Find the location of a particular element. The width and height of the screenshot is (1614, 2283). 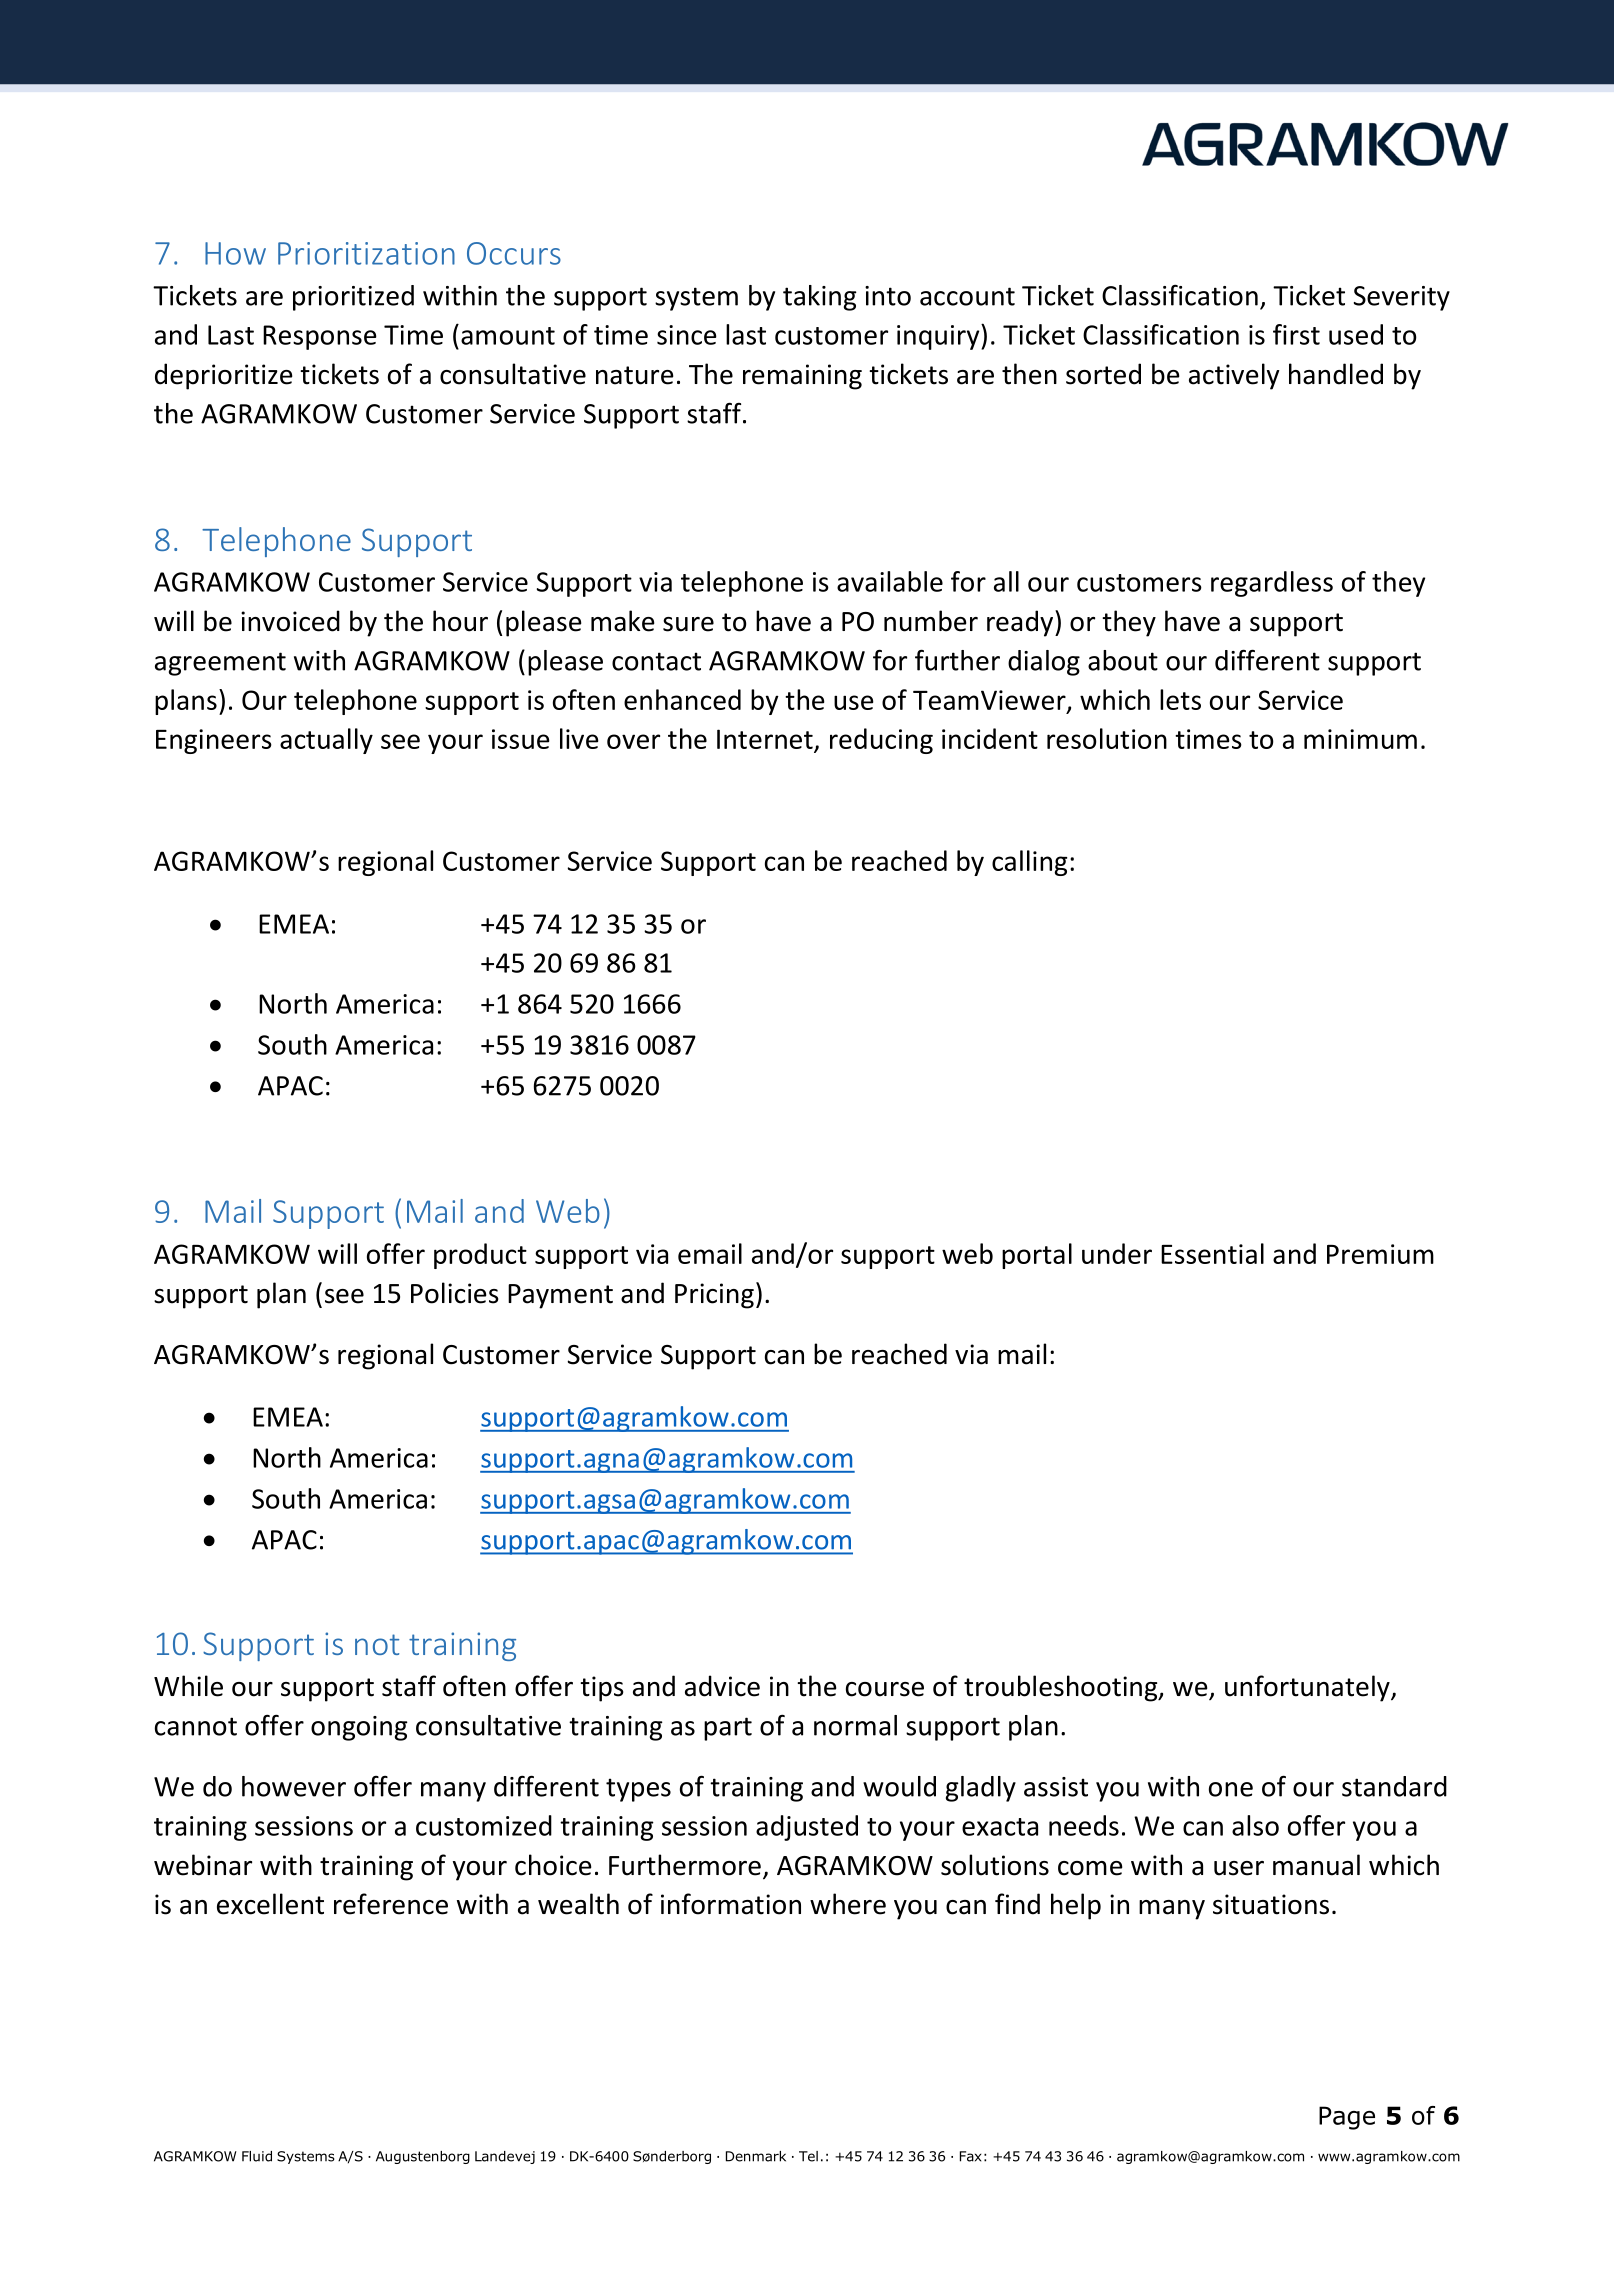

Denmark is located at coordinates (756, 2156).
